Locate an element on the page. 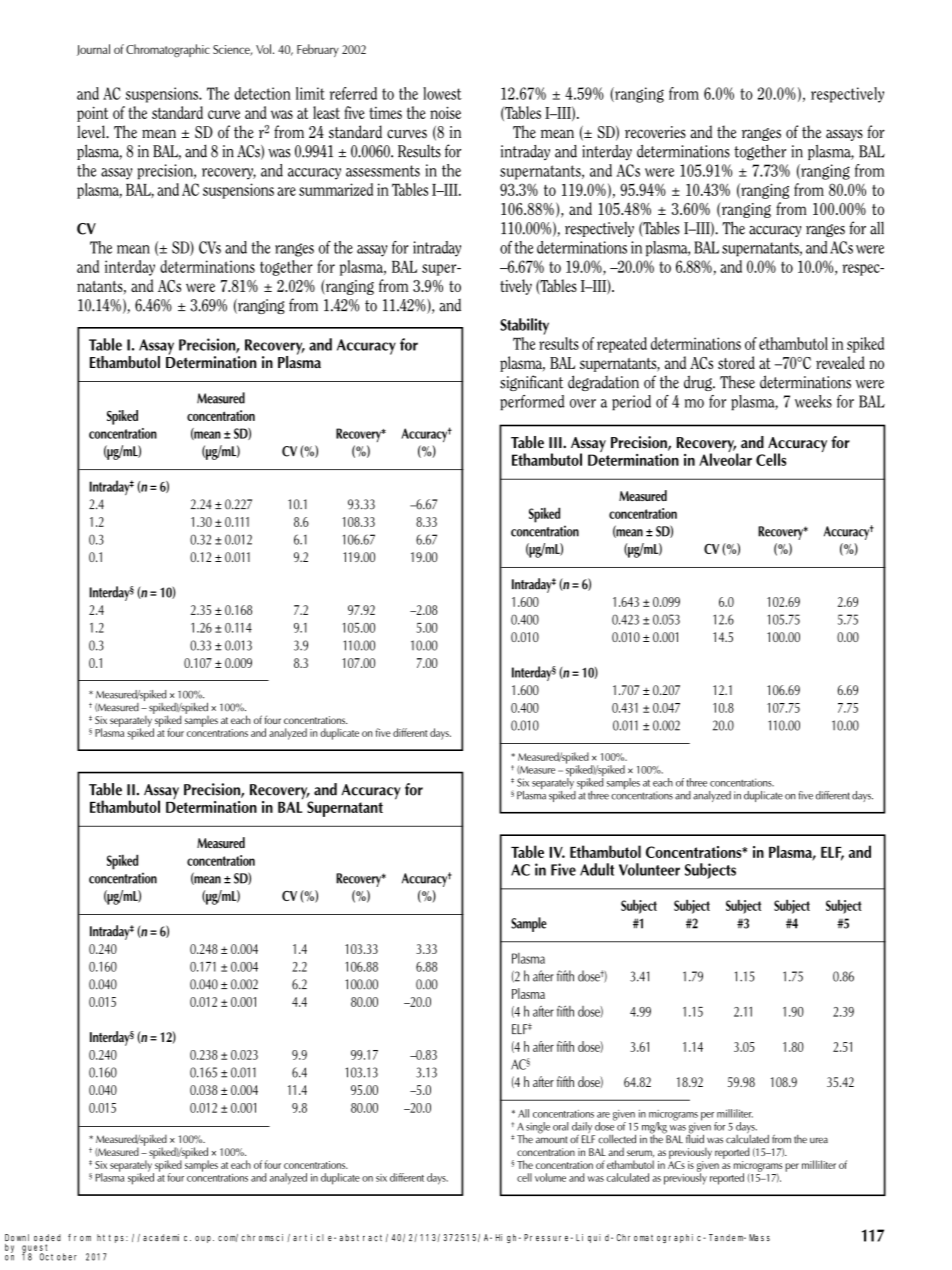 The height and width of the document is (1270, 952). point is located at coordinates (93, 114).
